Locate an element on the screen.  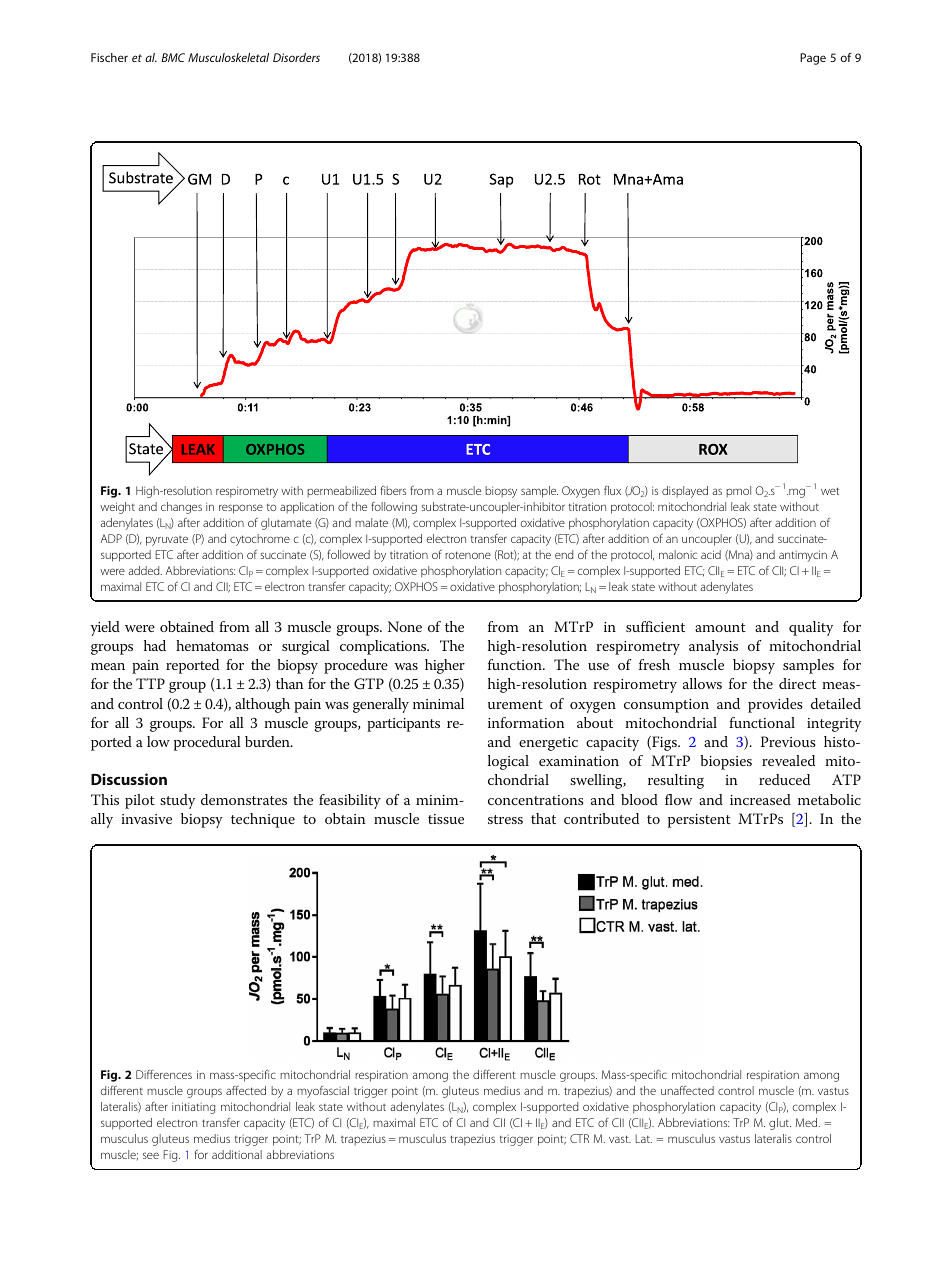
pmol is located at coordinates (738, 491).
